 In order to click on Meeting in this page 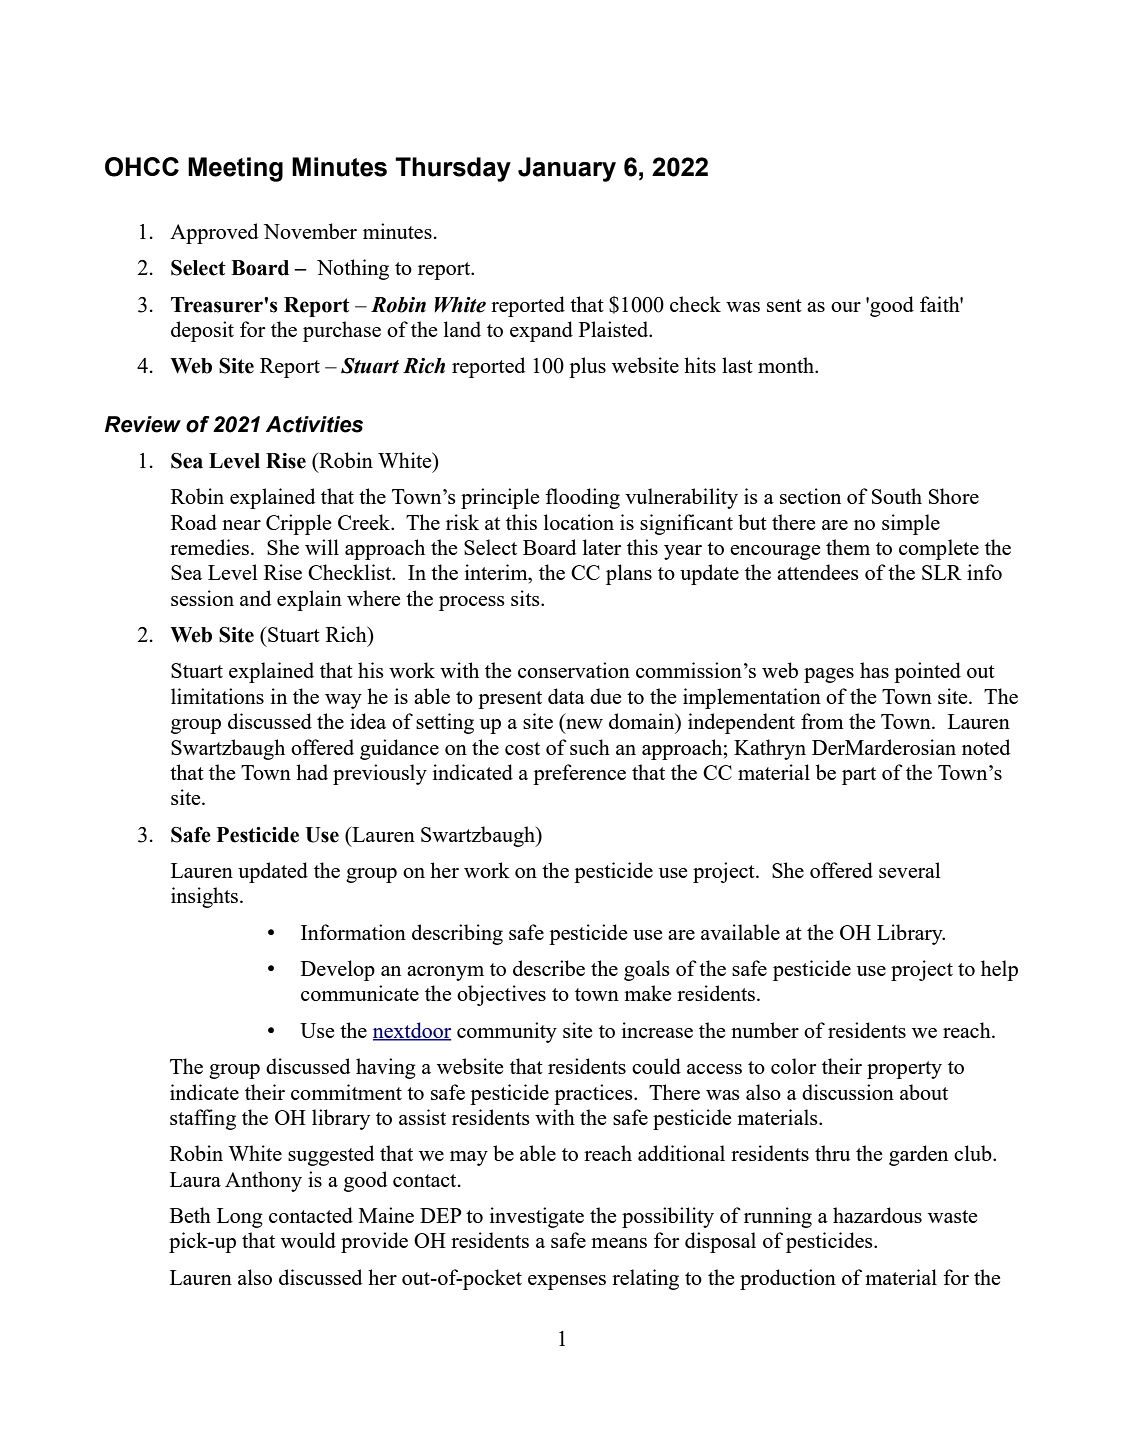, I will do `click(235, 169)`.
